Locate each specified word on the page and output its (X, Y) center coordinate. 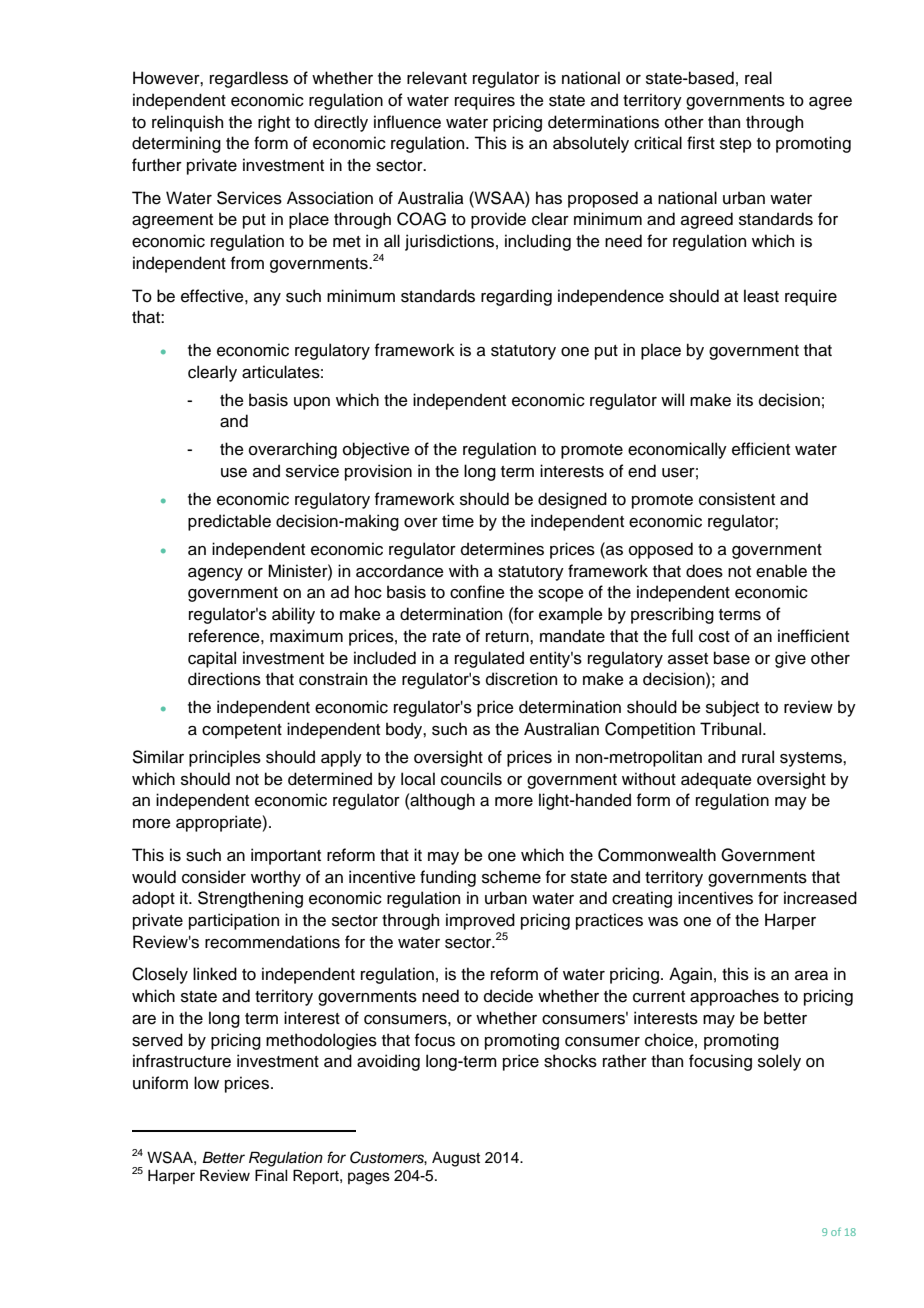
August (456, 1159)
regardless (249, 79)
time (458, 521)
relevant (437, 78)
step (736, 145)
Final (271, 1175)
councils (471, 779)
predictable (229, 522)
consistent (737, 499)
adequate (716, 780)
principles (225, 758)
